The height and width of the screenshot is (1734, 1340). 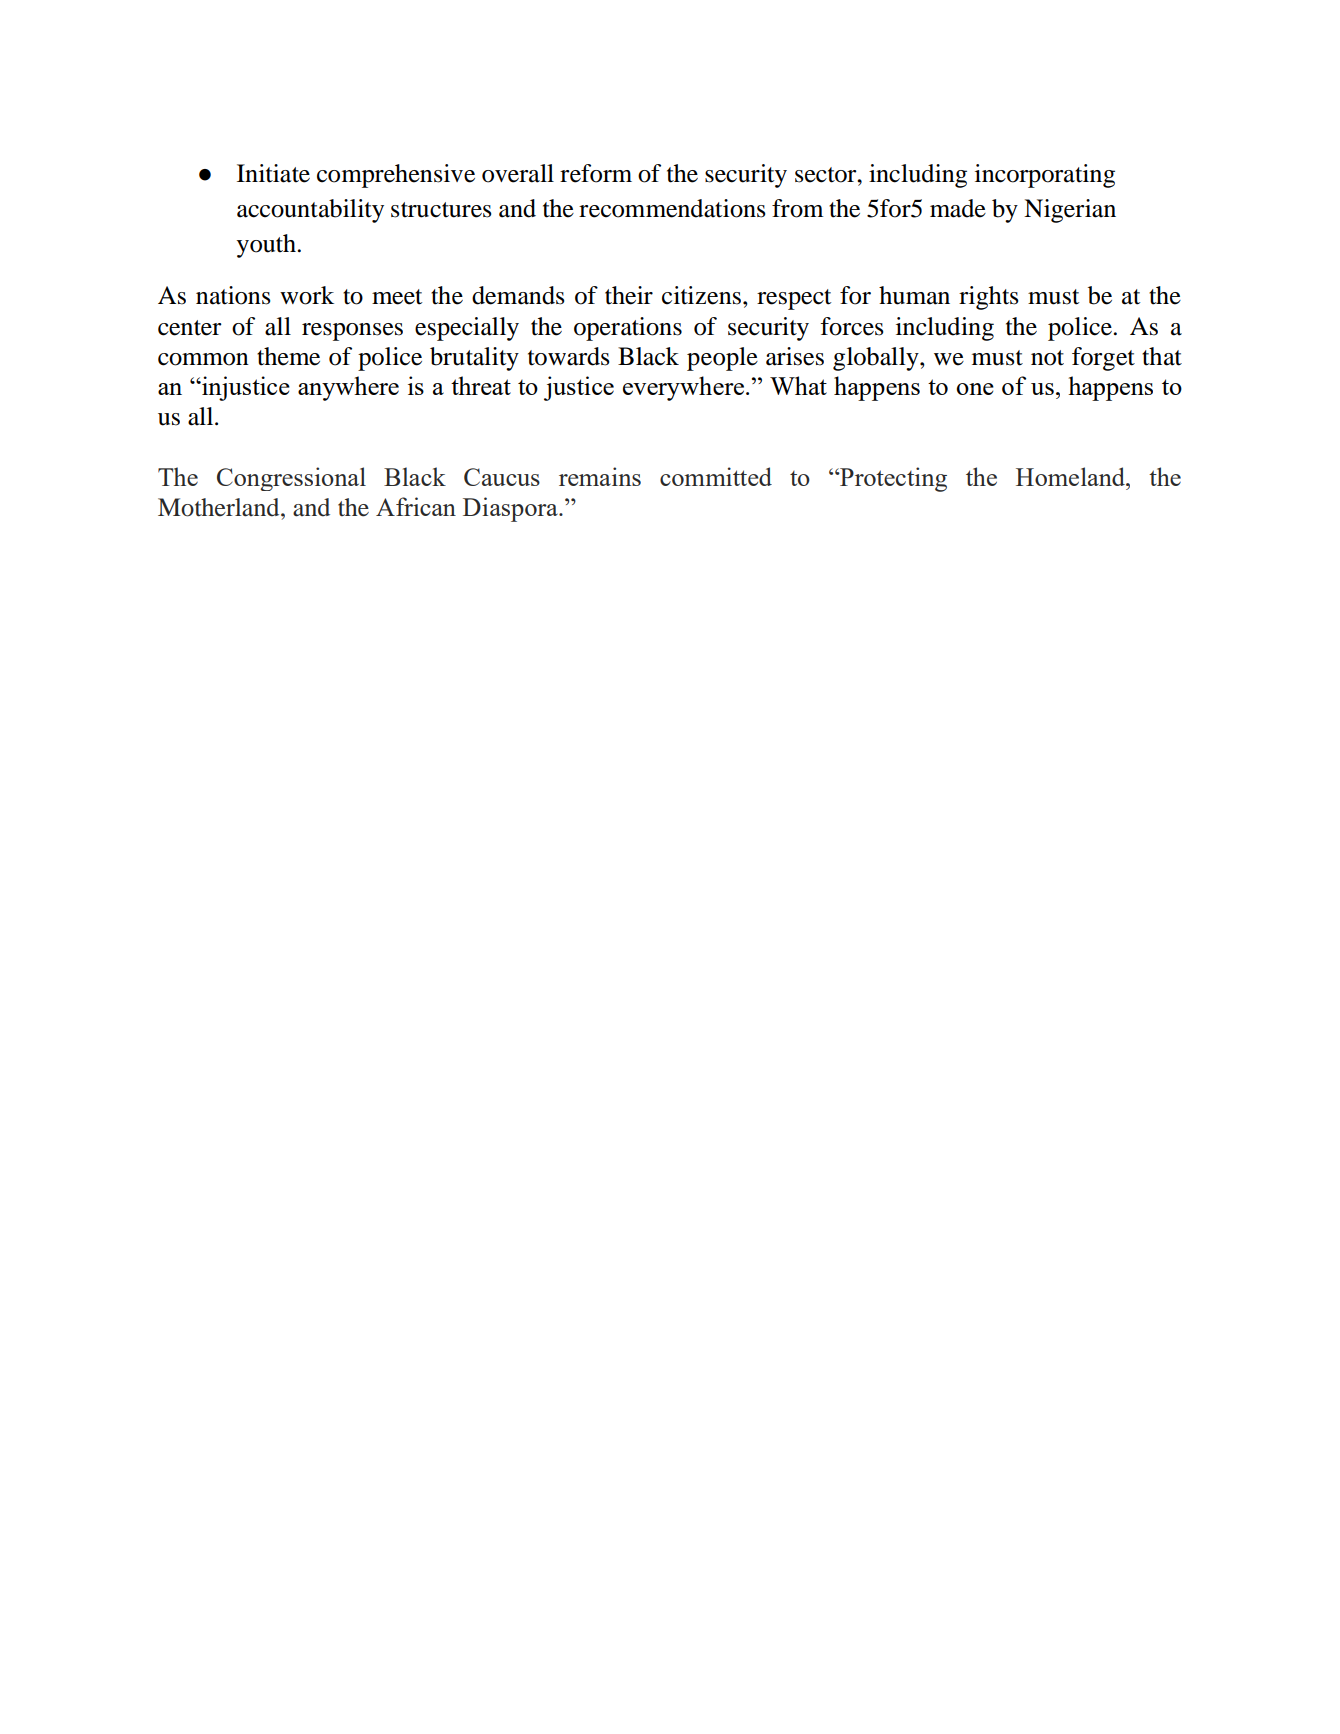 What do you see at coordinates (701, 295) in the screenshot?
I see `citizens` at bounding box center [701, 295].
